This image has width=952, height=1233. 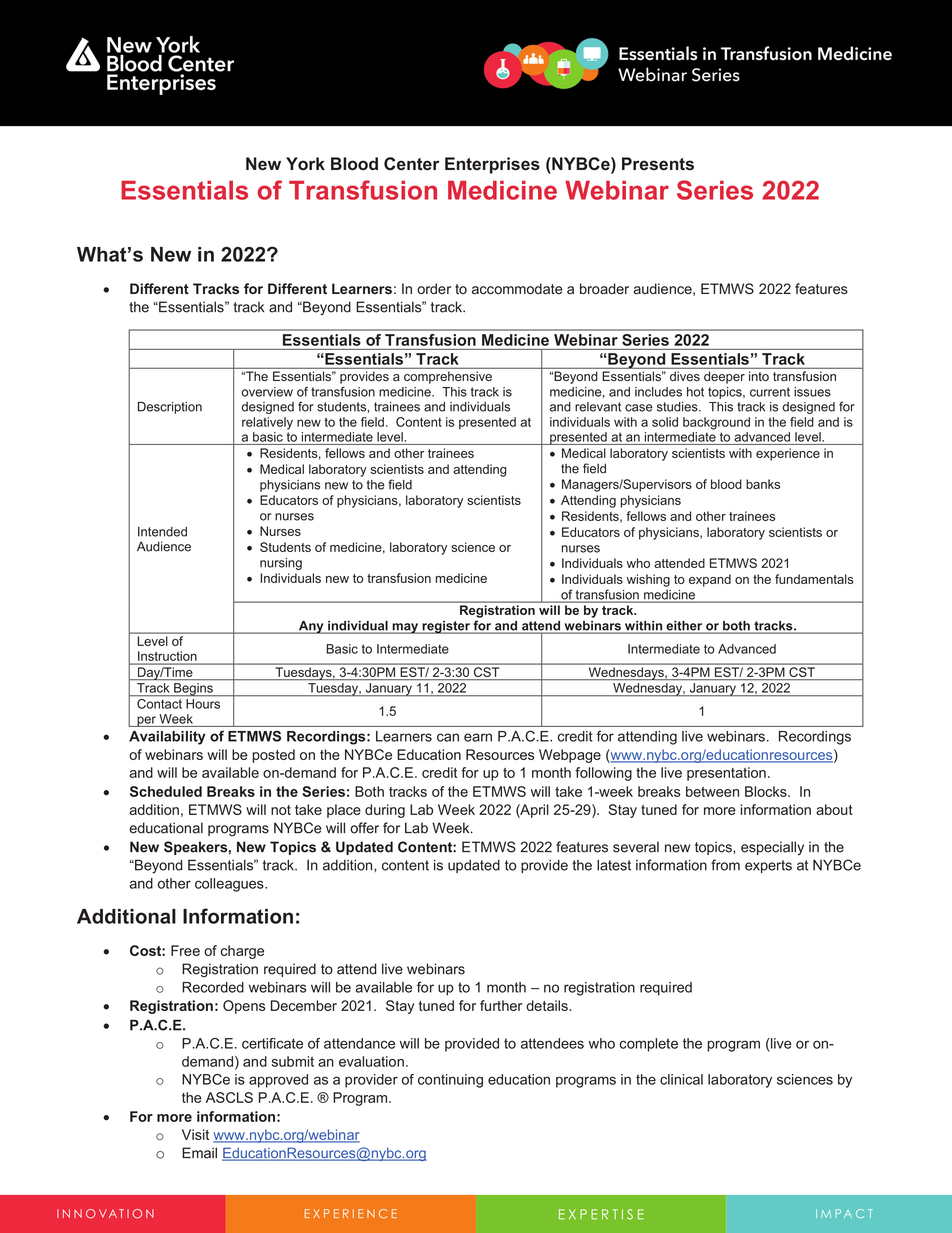 I want to click on charge, so click(x=242, y=952).
